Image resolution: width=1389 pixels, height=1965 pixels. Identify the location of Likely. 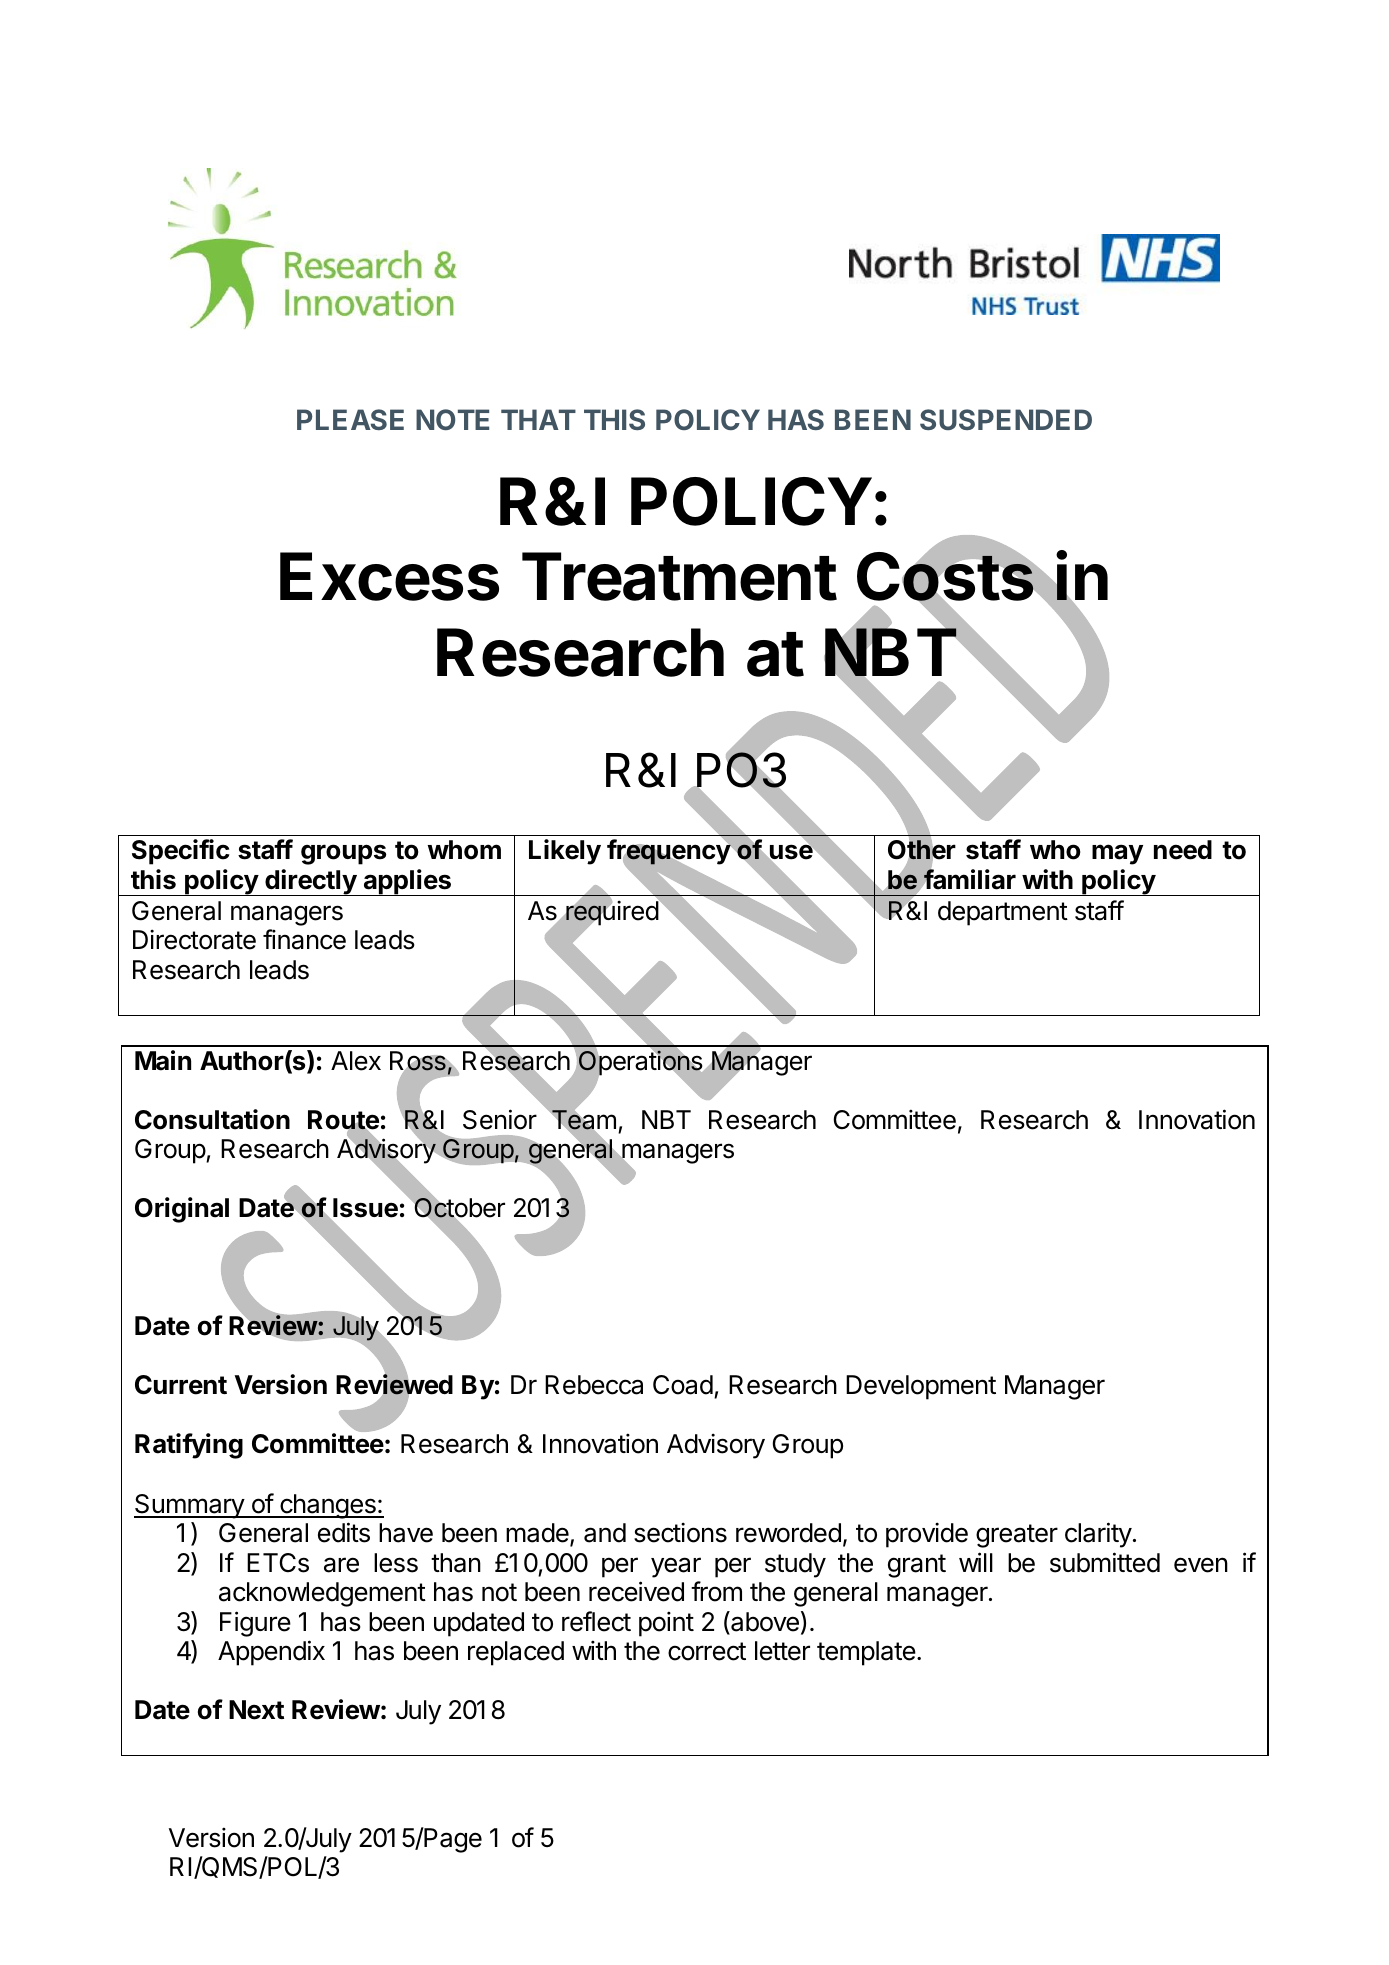
(565, 852).
